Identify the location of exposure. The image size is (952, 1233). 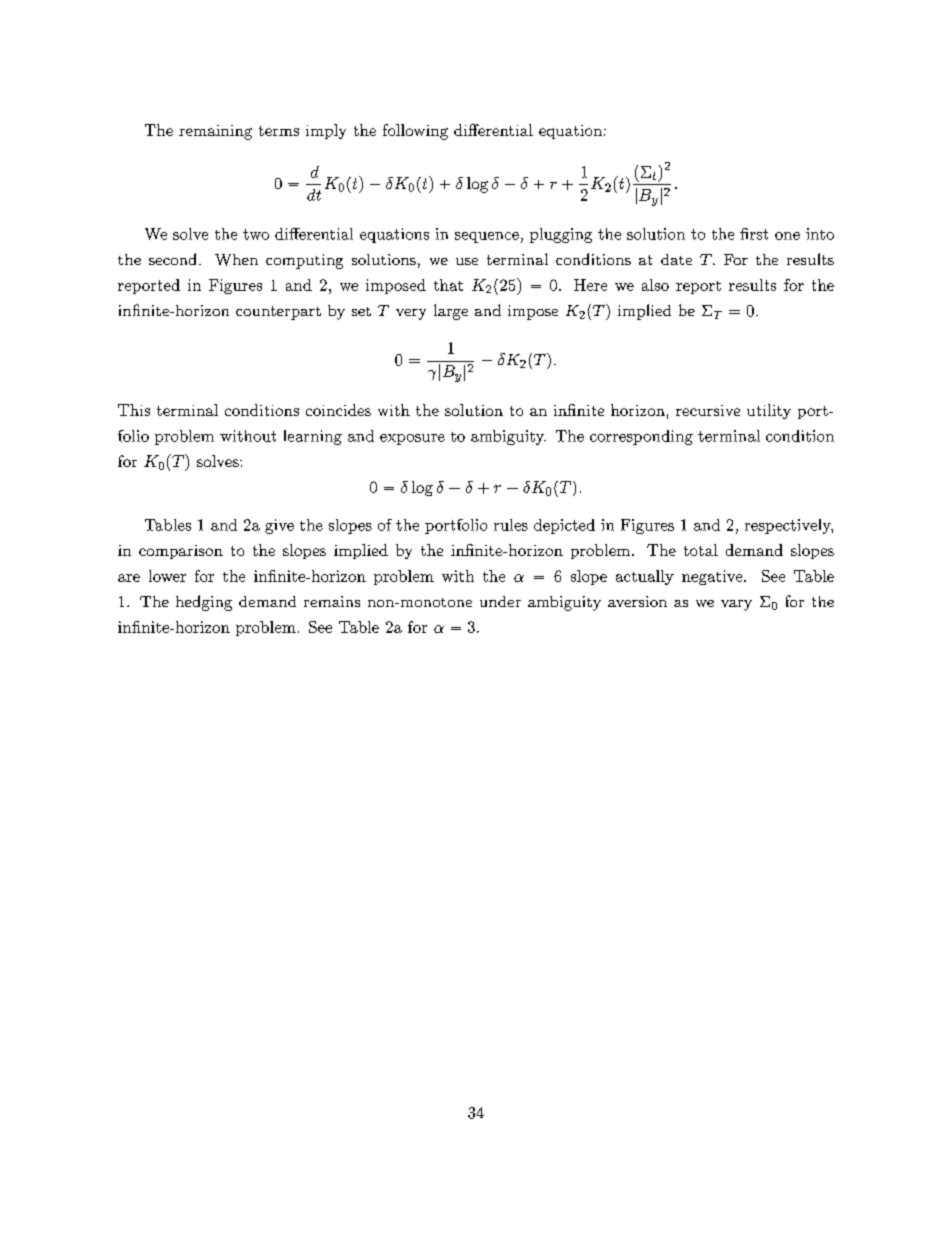
(412, 439).
